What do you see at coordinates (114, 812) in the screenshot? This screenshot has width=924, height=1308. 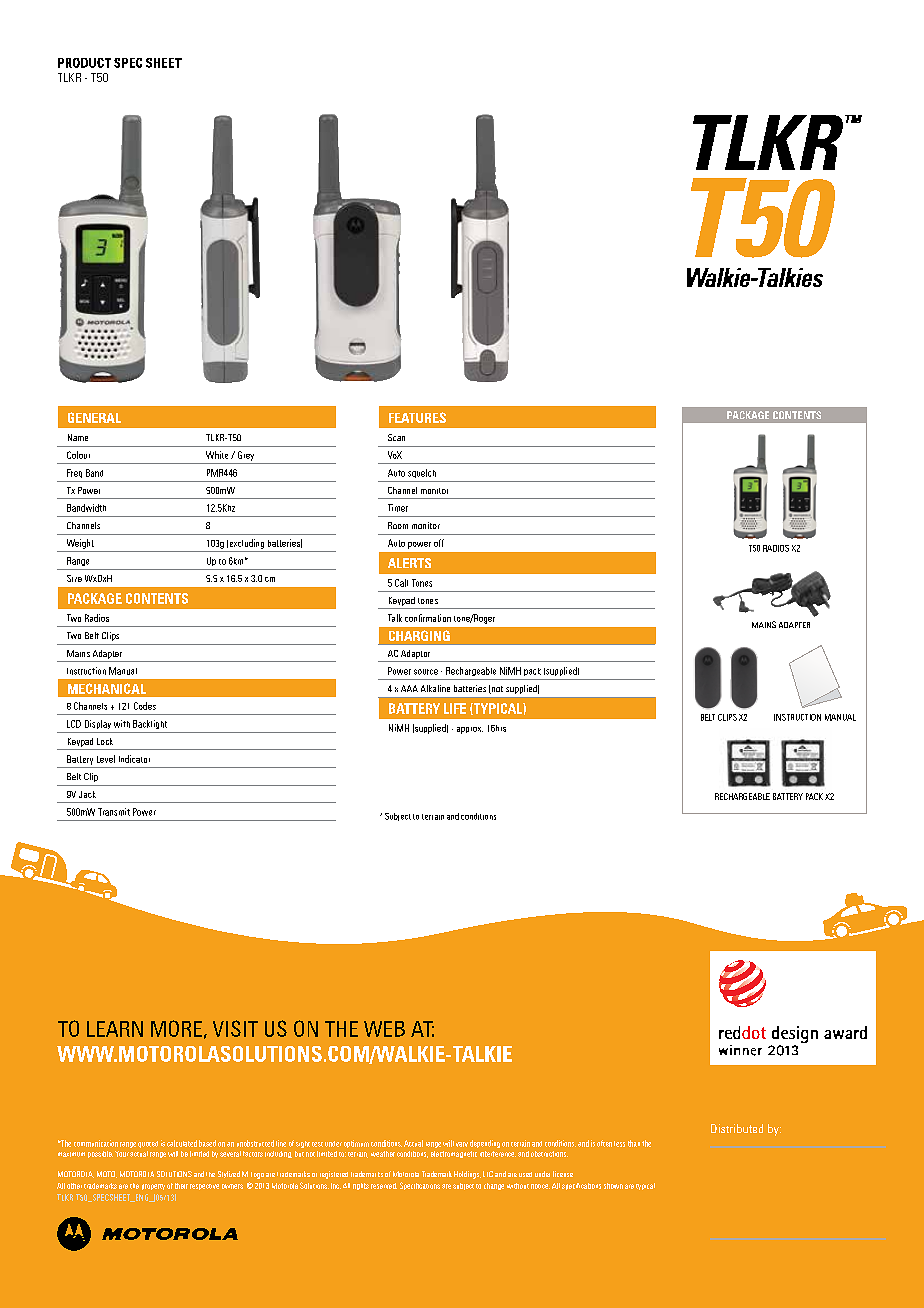 I see `Transmit` at bounding box center [114, 812].
